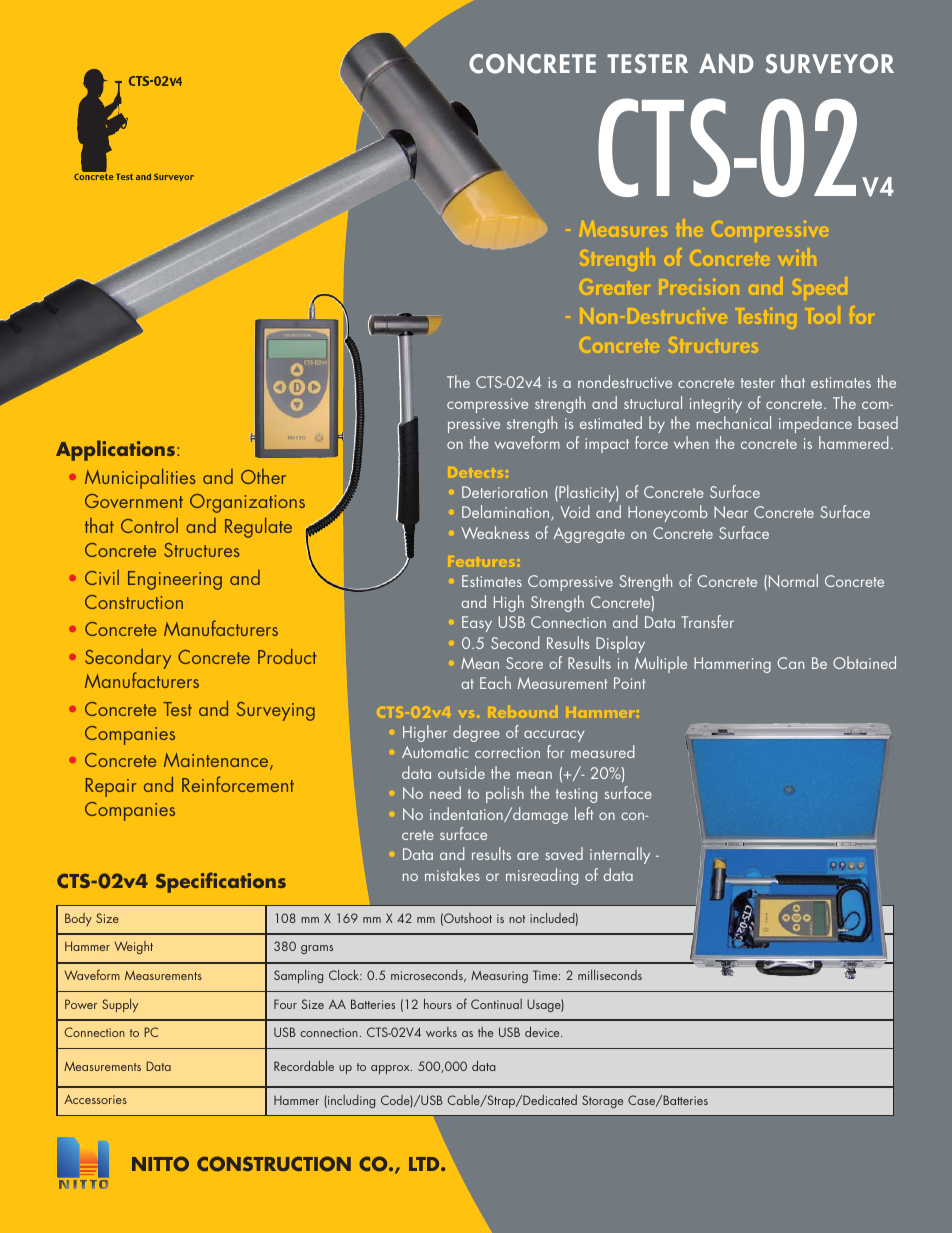 This screenshot has width=952, height=1233. Describe the element at coordinates (504, 492) in the screenshot. I see `Deterioration` at that location.
